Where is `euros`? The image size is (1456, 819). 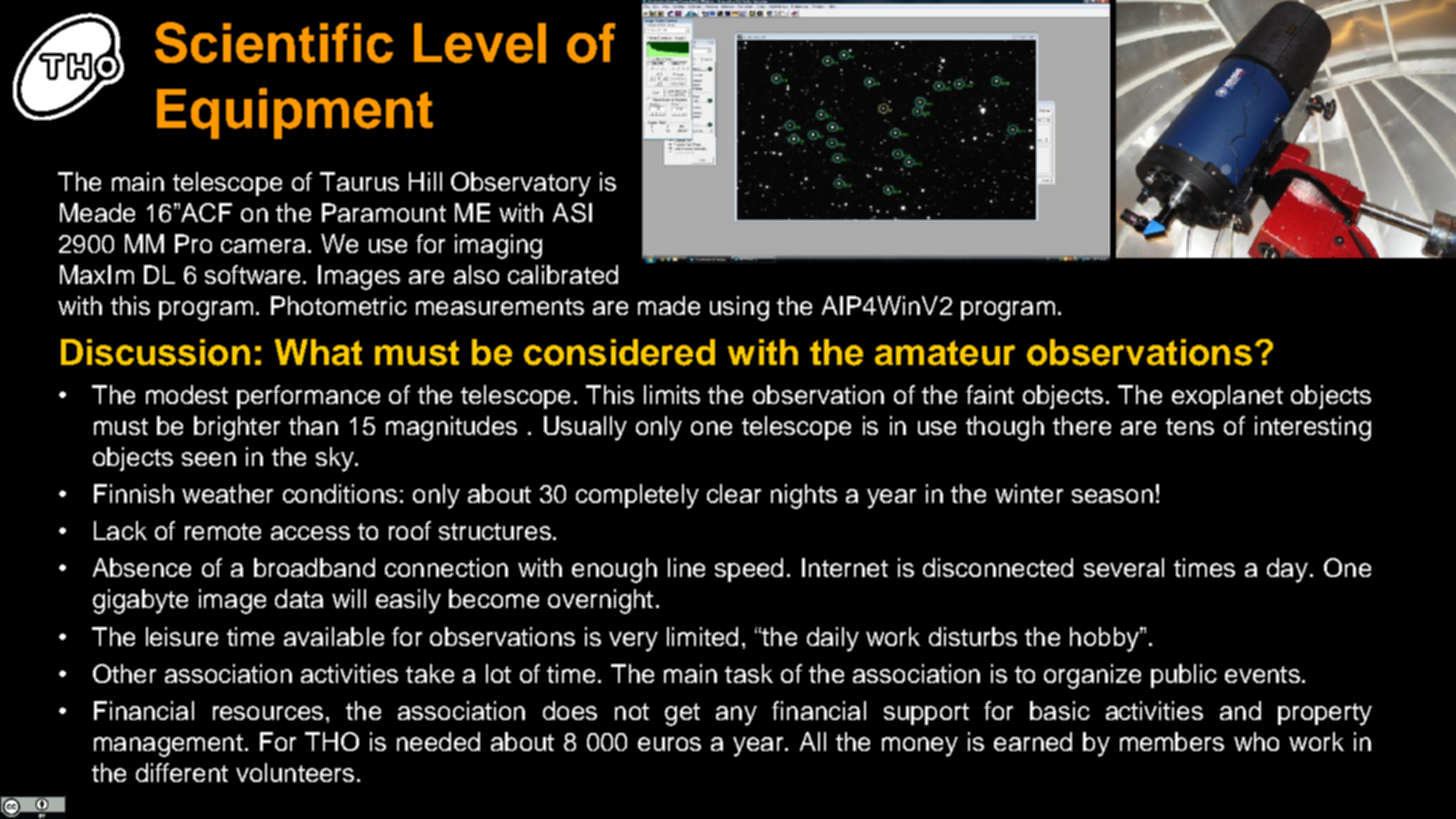
euros is located at coordinates (669, 744).
